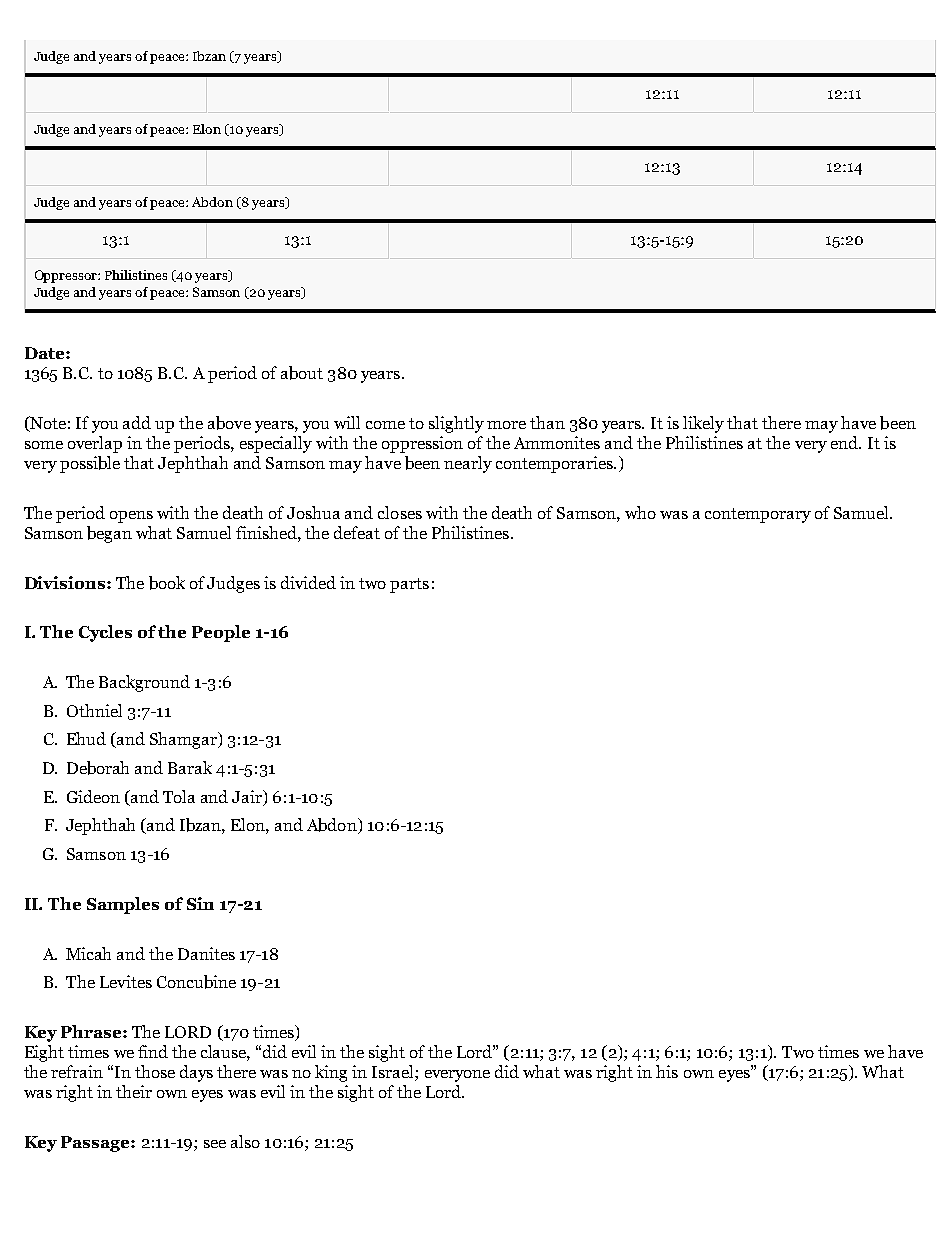  What do you see at coordinates (67, 276) in the page?
I see `Oppressor` at bounding box center [67, 276].
